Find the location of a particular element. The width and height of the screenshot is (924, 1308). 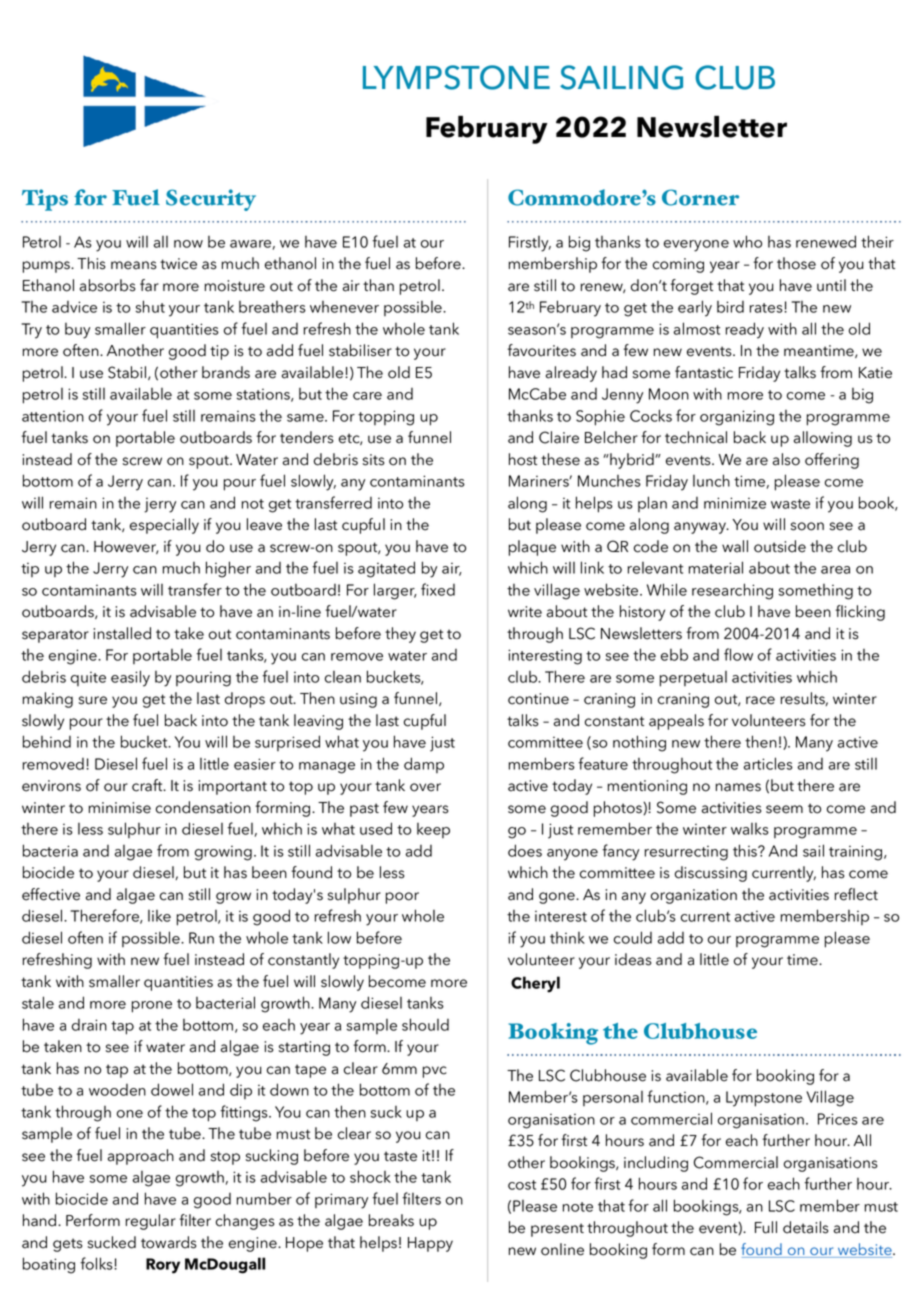

regular is located at coordinates (150, 1222).
